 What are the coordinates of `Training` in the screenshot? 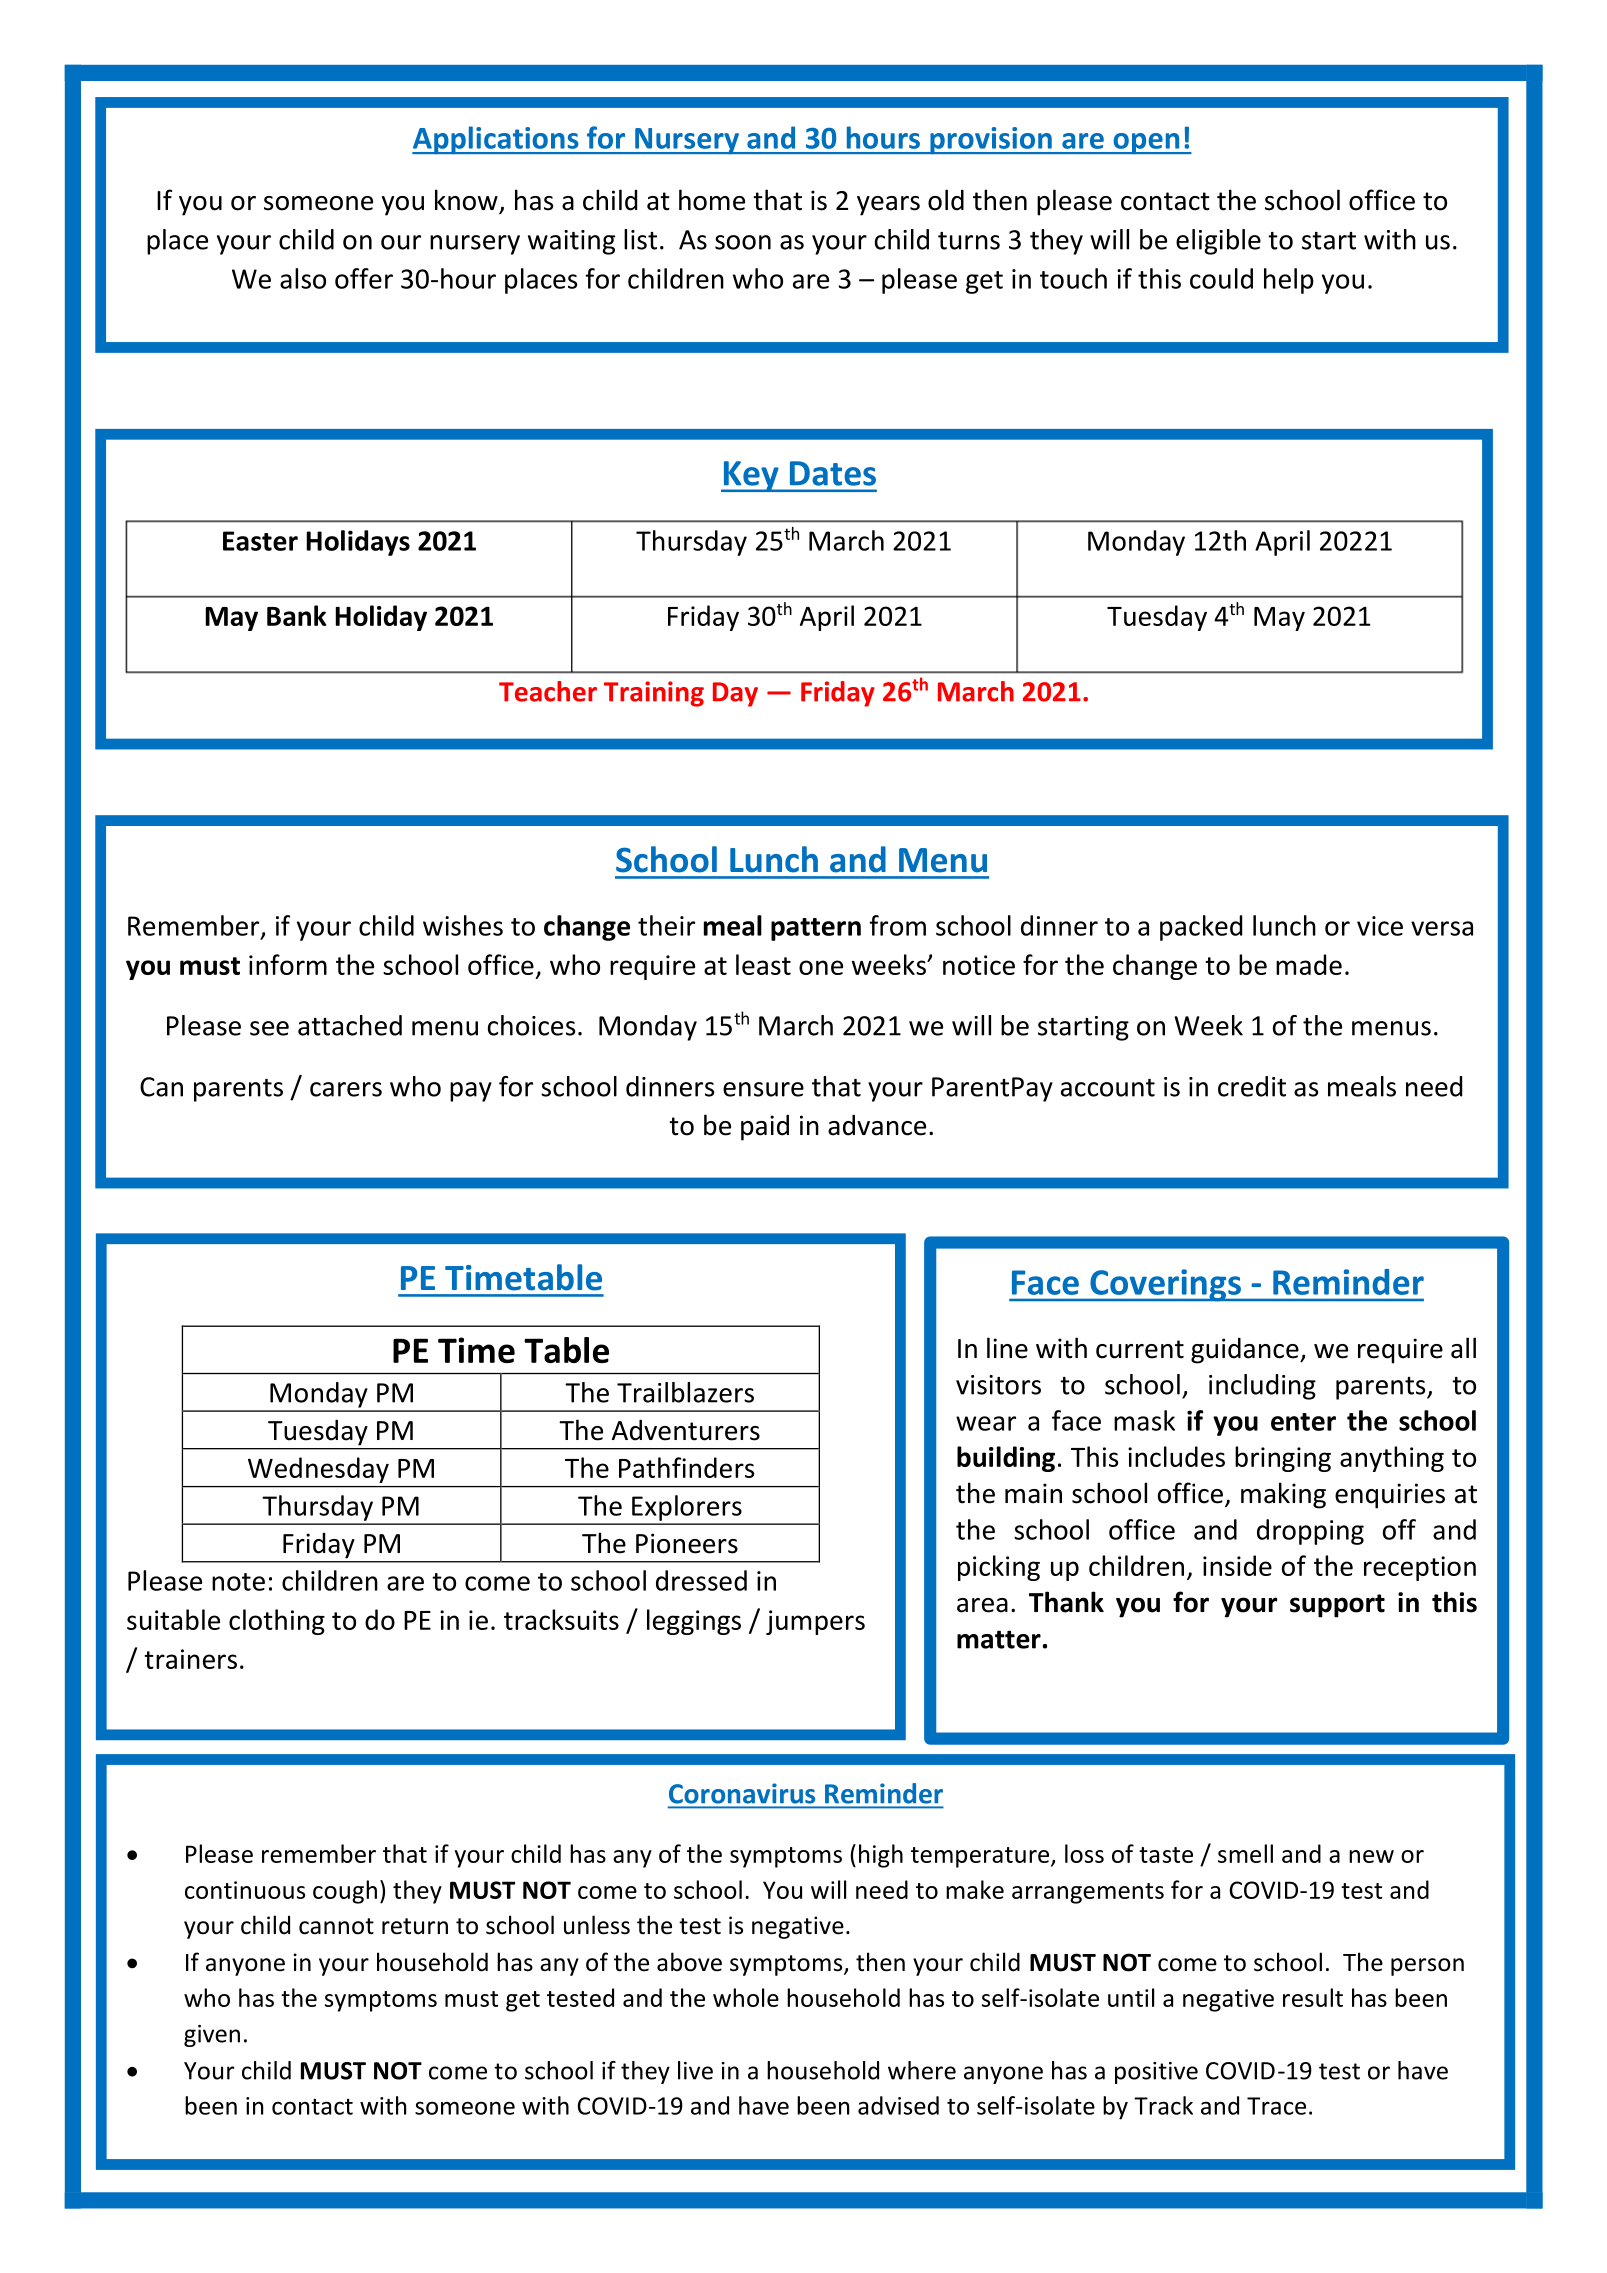 It's located at (654, 694).
